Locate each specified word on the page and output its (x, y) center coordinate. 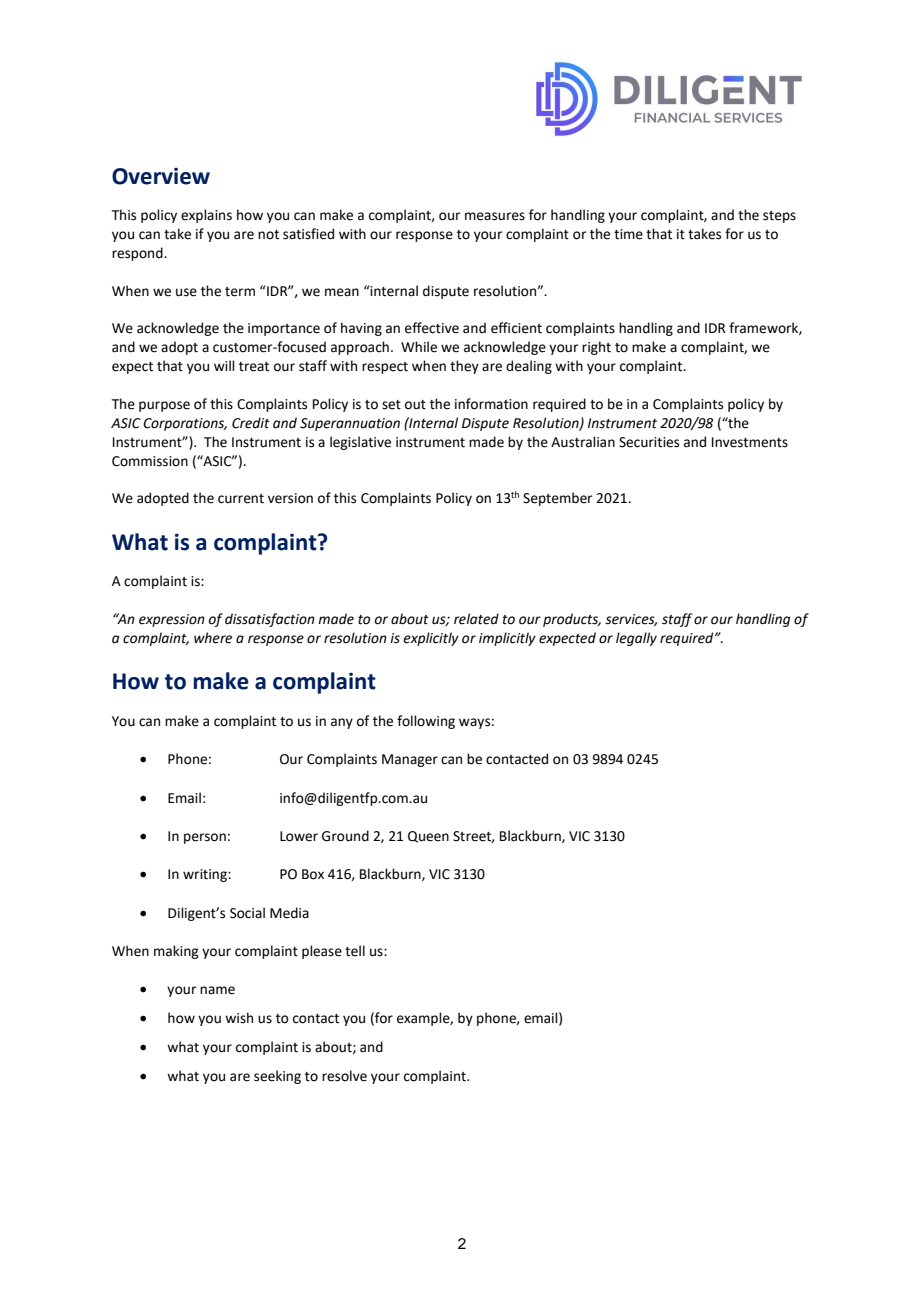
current (241, 499)
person (205, 838)
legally (636, 639)
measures (495, 216)
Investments (750, 442)
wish (239, 1018)
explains (206, 216)
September (557, 499)
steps (779, 217)
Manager (410, 760)
